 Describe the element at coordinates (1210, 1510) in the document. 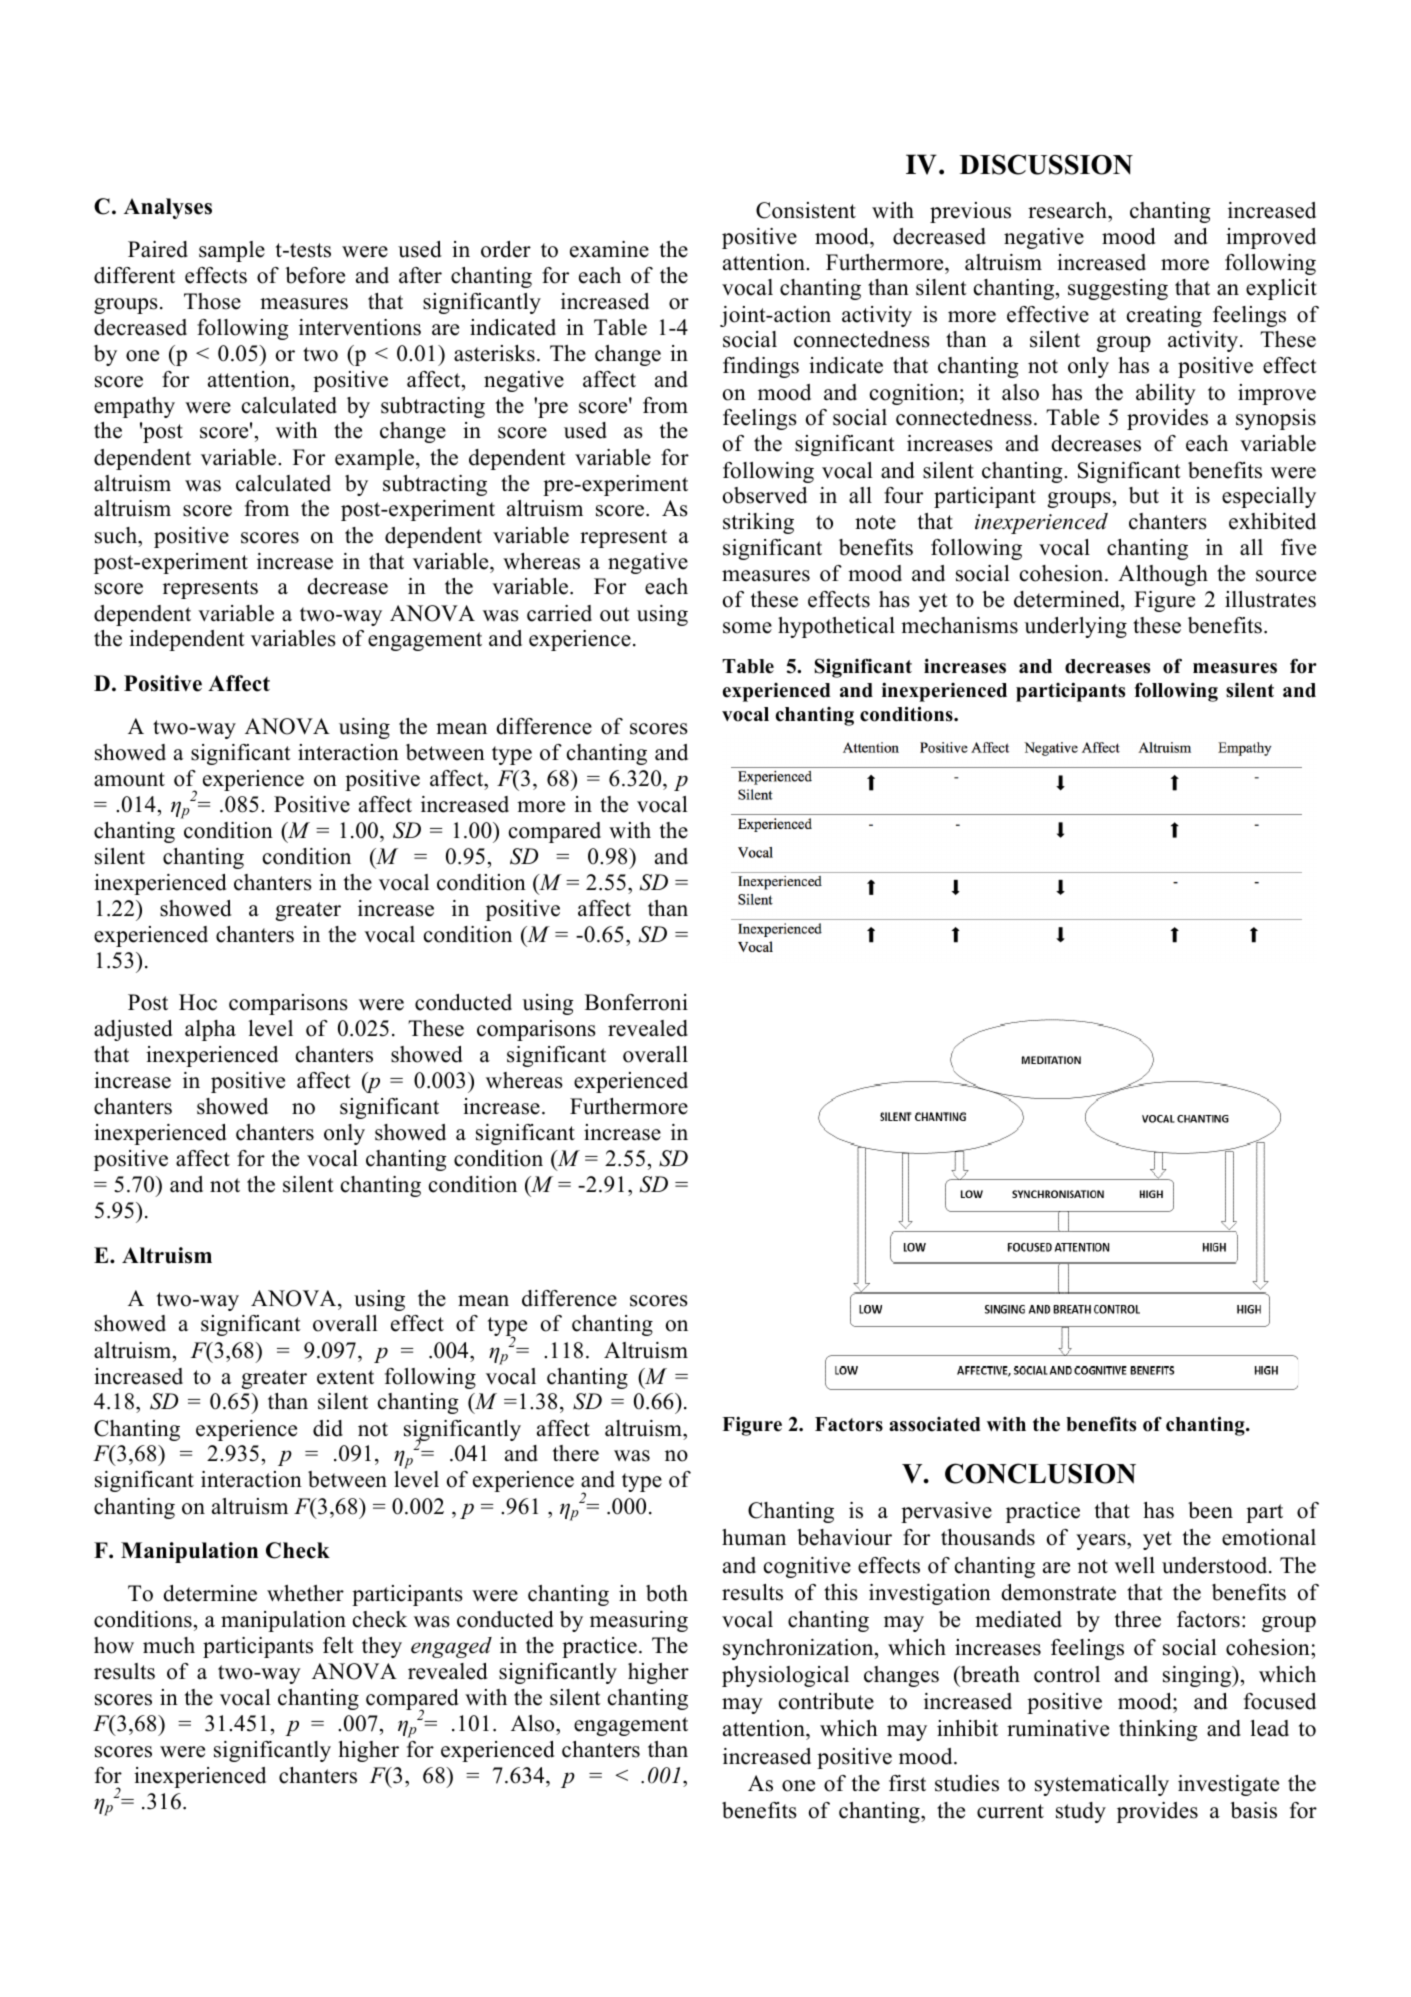

I see `been` at that location.
